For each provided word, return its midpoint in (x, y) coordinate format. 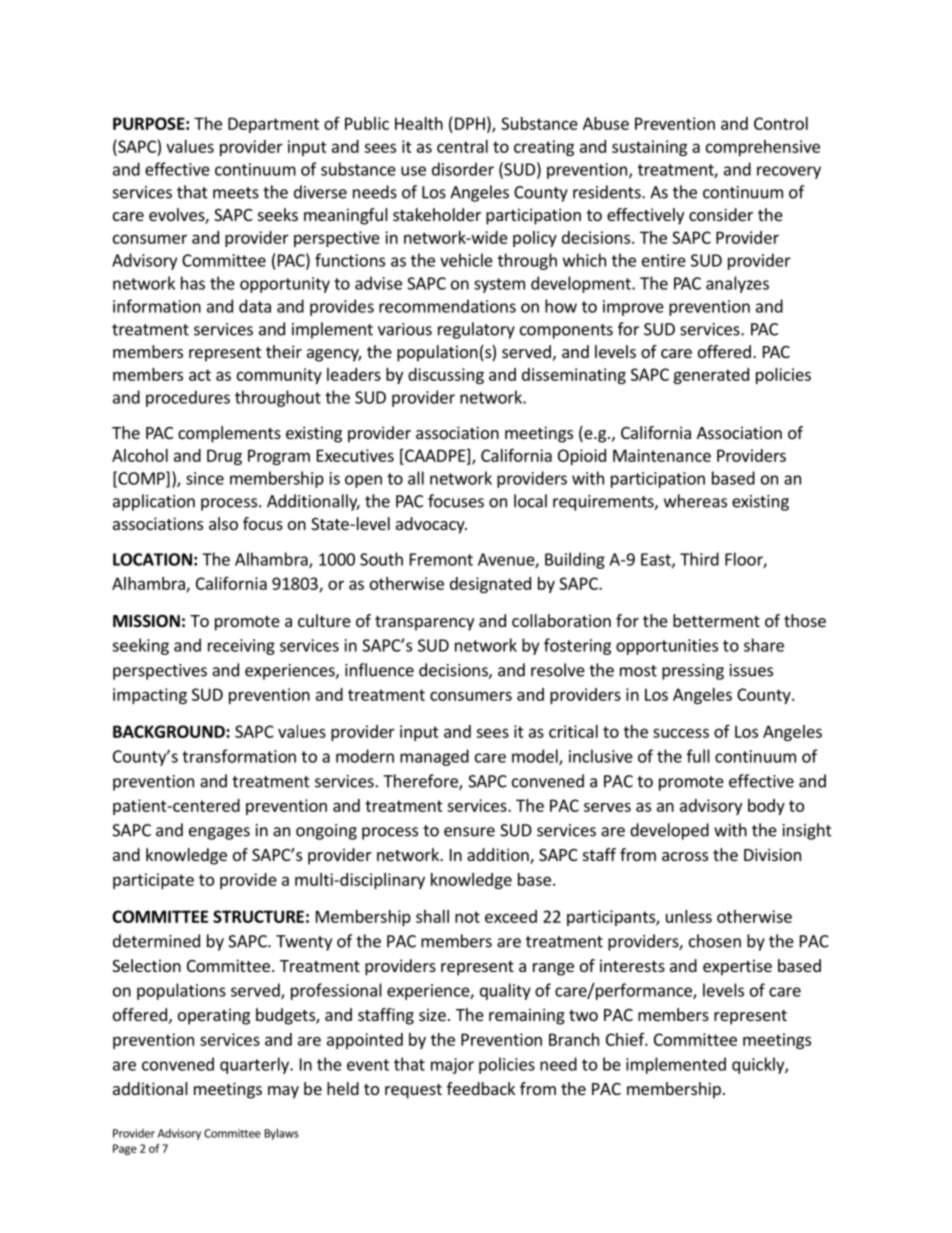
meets (236, 193)
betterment (716, 620)
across (685, 856)
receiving (241, 647)
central (462, 146)
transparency (424, 623)
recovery (789, 172)
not (467, 917)
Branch (574, 1039)
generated (711, 376)
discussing (446, 376)
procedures (188, 398)
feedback (481, 1088)
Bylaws (282, 1134)
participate (153, 881)
